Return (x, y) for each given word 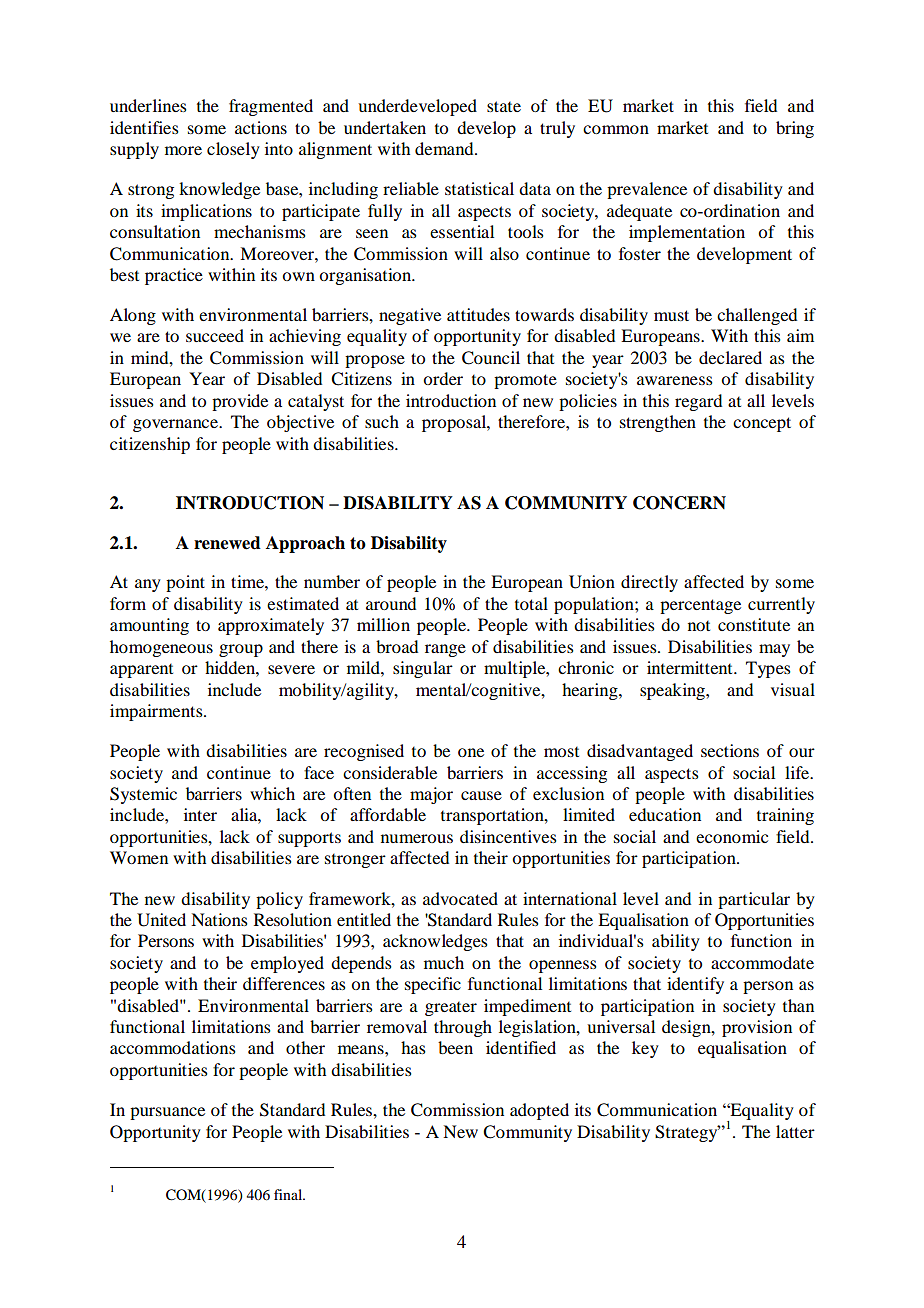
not (699, 626)
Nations (219, 919)
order (443, 378)
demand (445, 148)
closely (233, 150)
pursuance (167, 1113)
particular (754, 900)
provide (240, 402)
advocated (460, 898)
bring (795, 129)
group (241, 650)
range (445, 650)
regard (698, 402)
